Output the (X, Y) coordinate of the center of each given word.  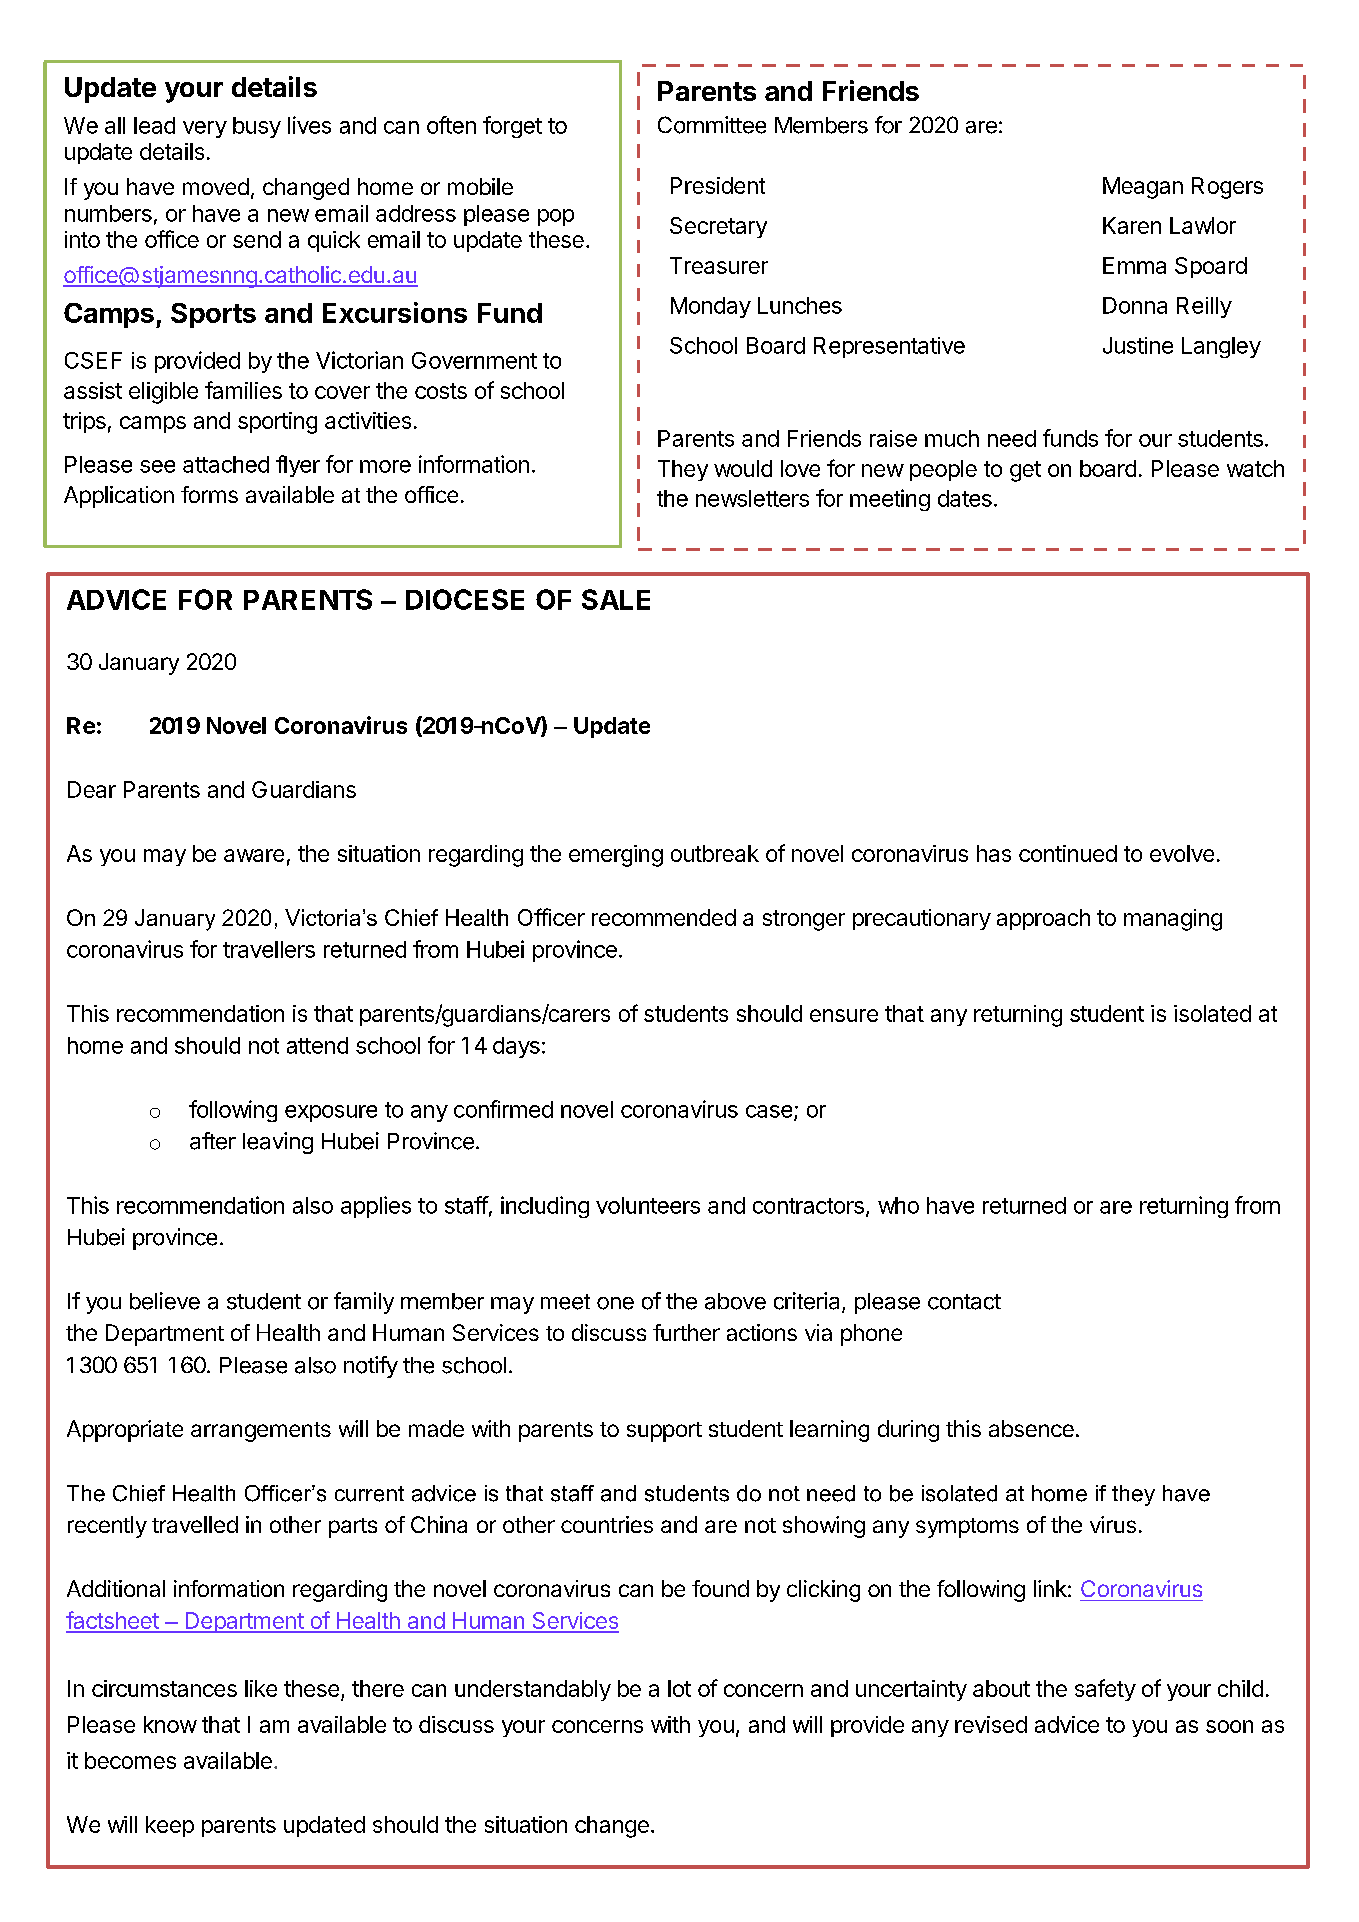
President (718, 185)
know (170, 1724)
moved (216, 186)
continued (1068, 853)
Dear (92, 789)
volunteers (648, 1205)
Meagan (1143, 188)
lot (679, 1688)
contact (964, 1302)
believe (165, 1301)
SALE (616, 599)
